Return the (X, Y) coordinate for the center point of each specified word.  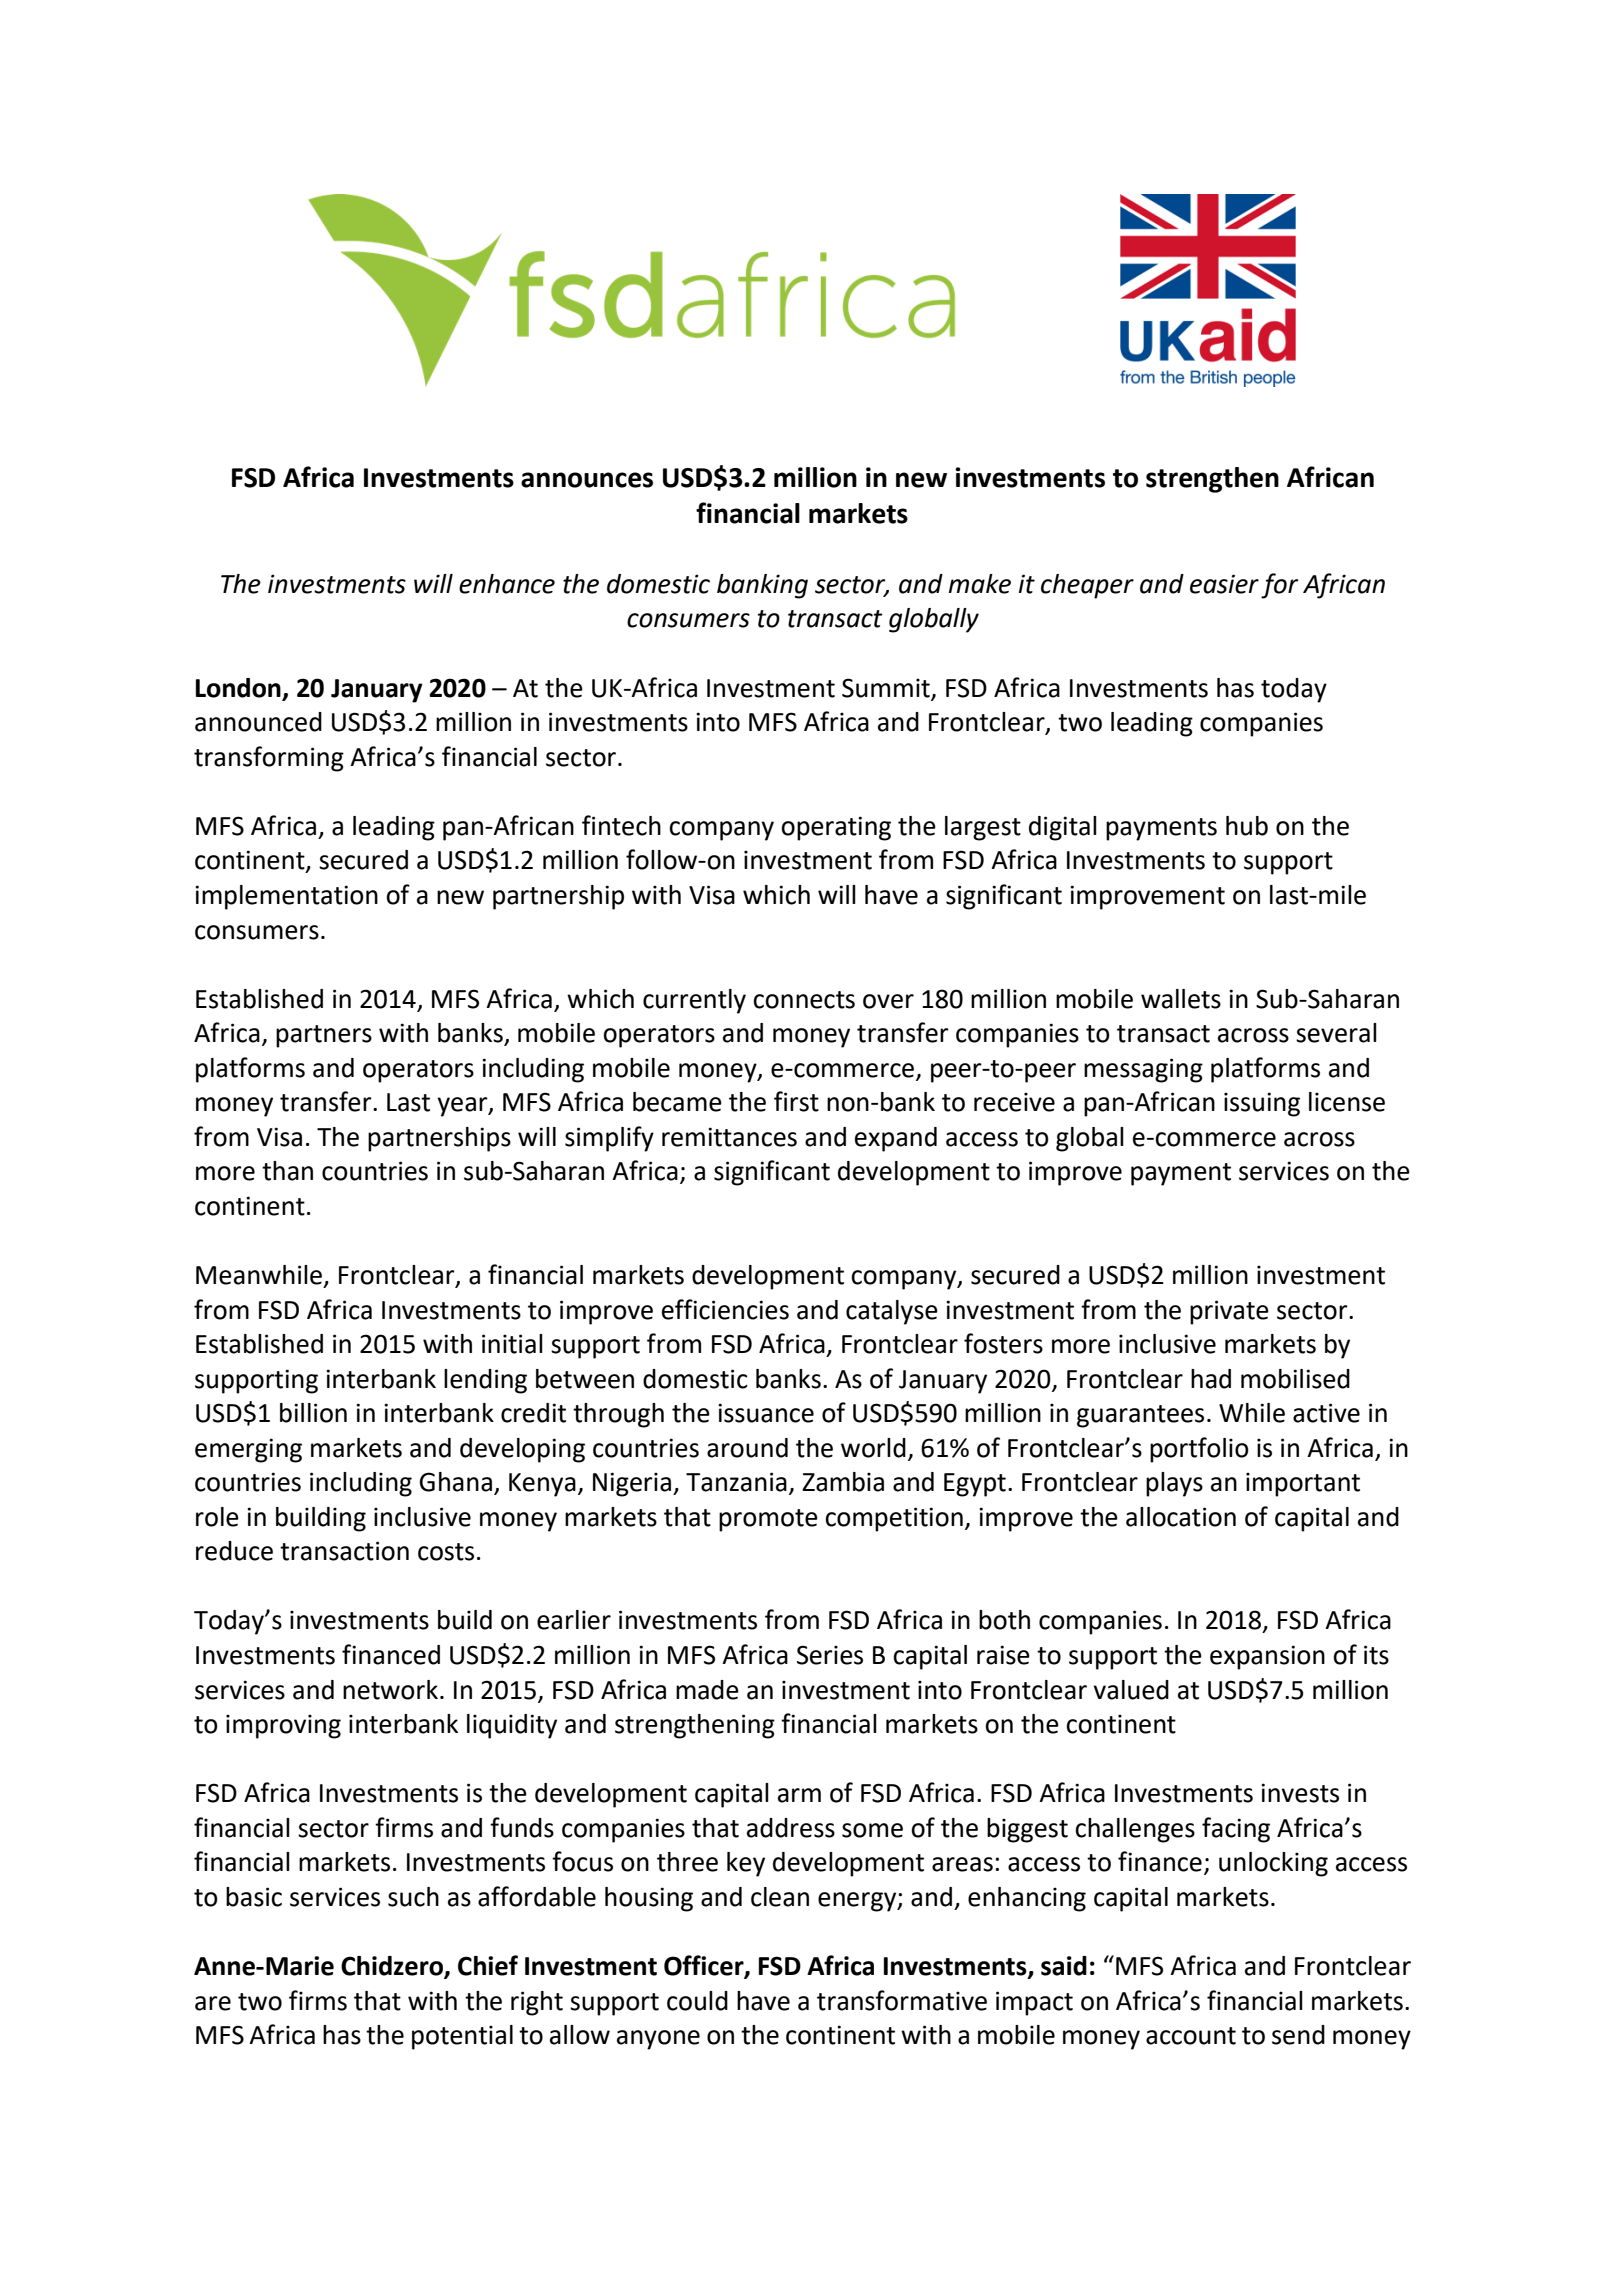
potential (462, 2037)
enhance (507, 584)
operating (836, 828)
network (390, 1690)
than (287, 1171)
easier (1224, 584)
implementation (286, 897)
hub (1247, 826)
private (1229, 1312)
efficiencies (725, 1309)
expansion (1267, 1657)
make (980, 584)
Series (830, 1655)
